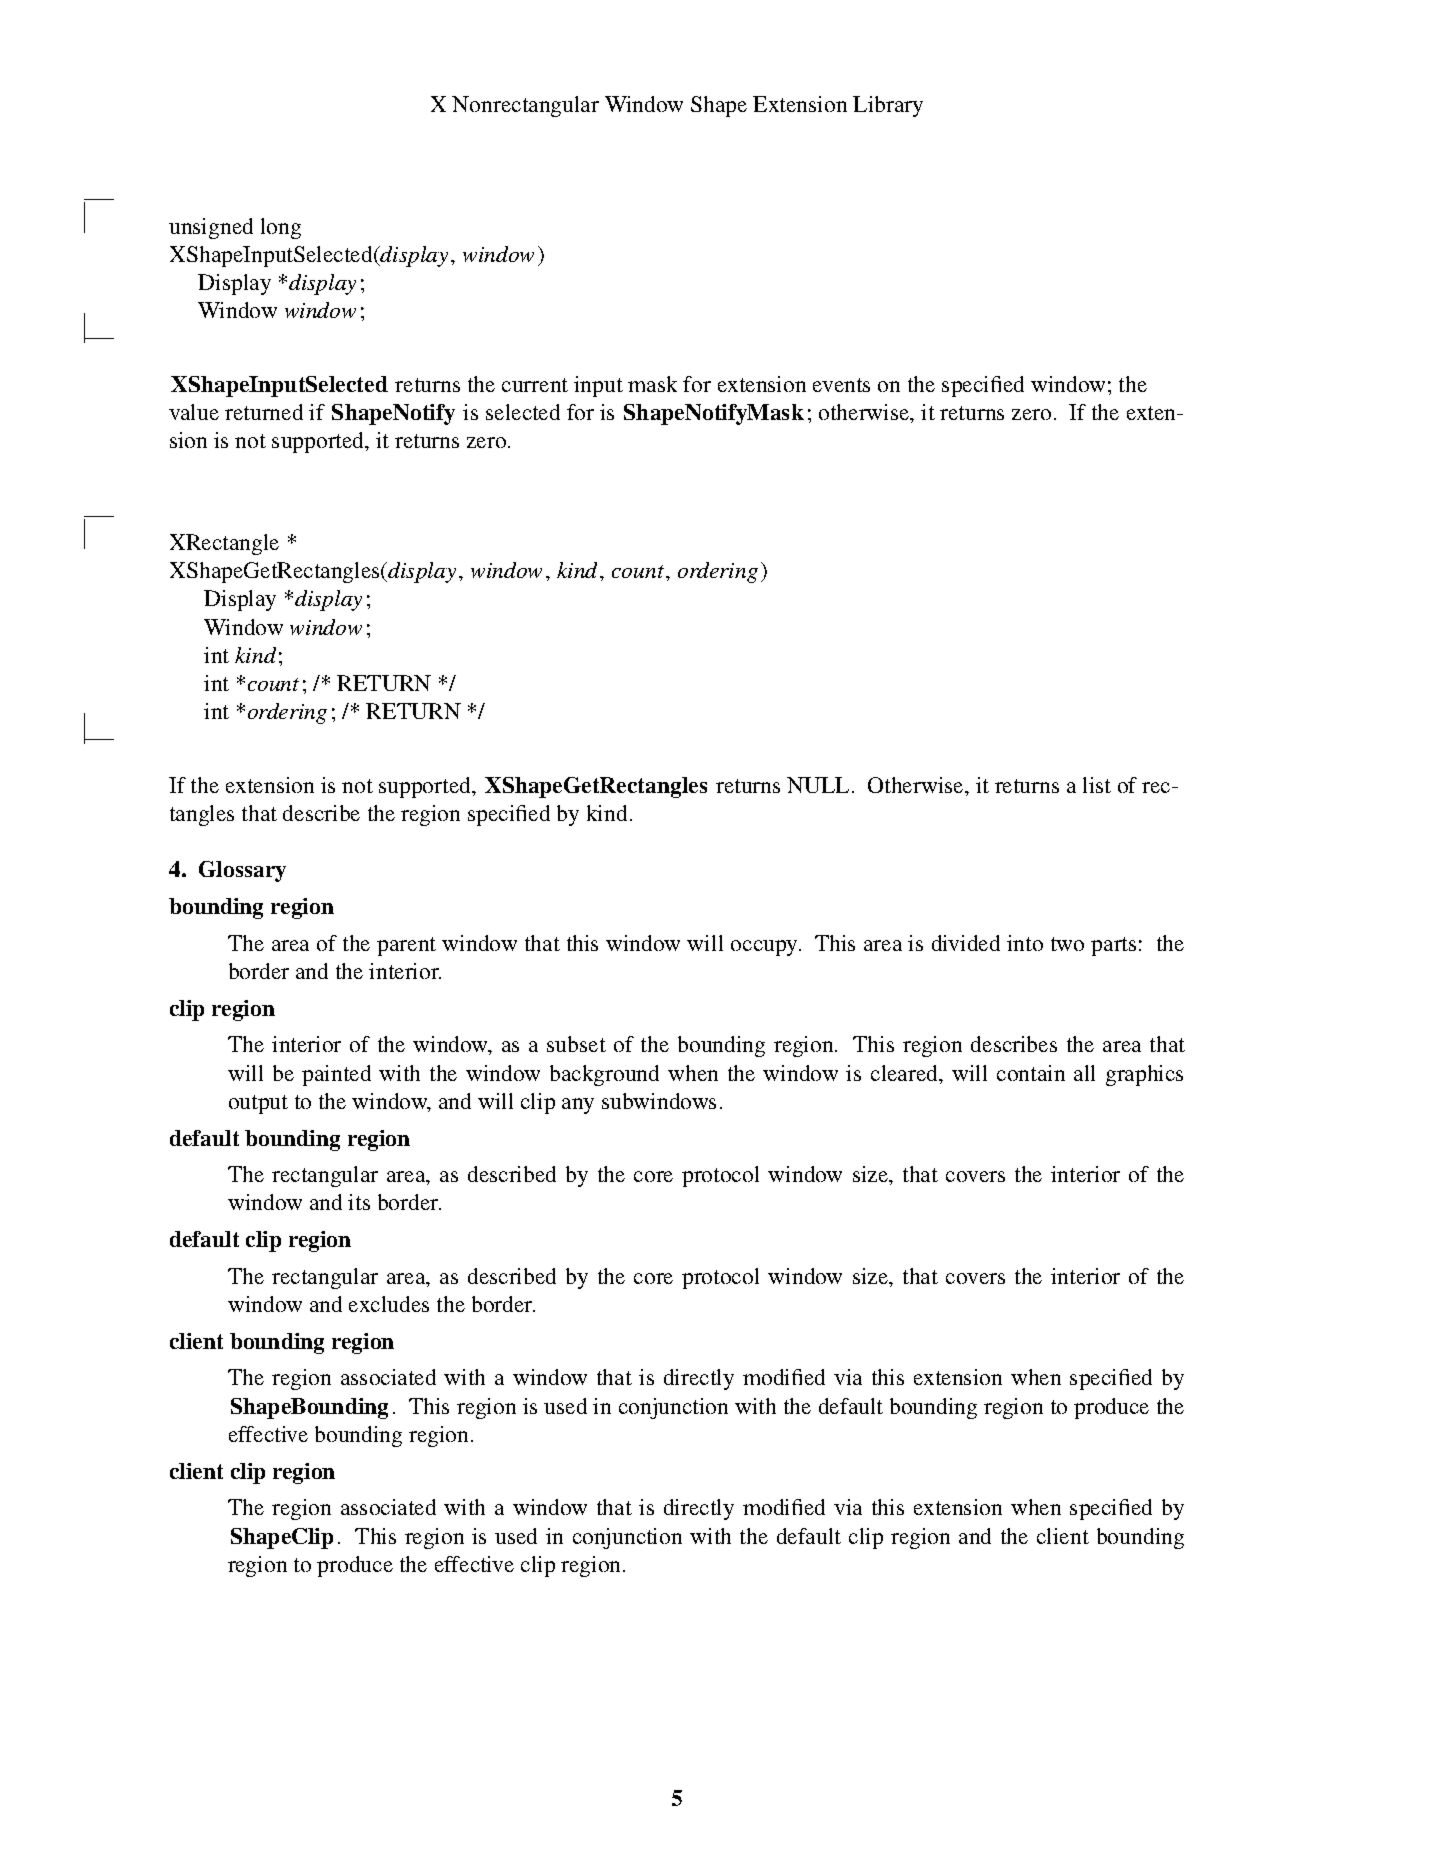 Image resolution: width=1439 pixels, height=1863 pixels. Describe the element at coordinates (888, 106) in the screenshot. I see `Library` at that location.
